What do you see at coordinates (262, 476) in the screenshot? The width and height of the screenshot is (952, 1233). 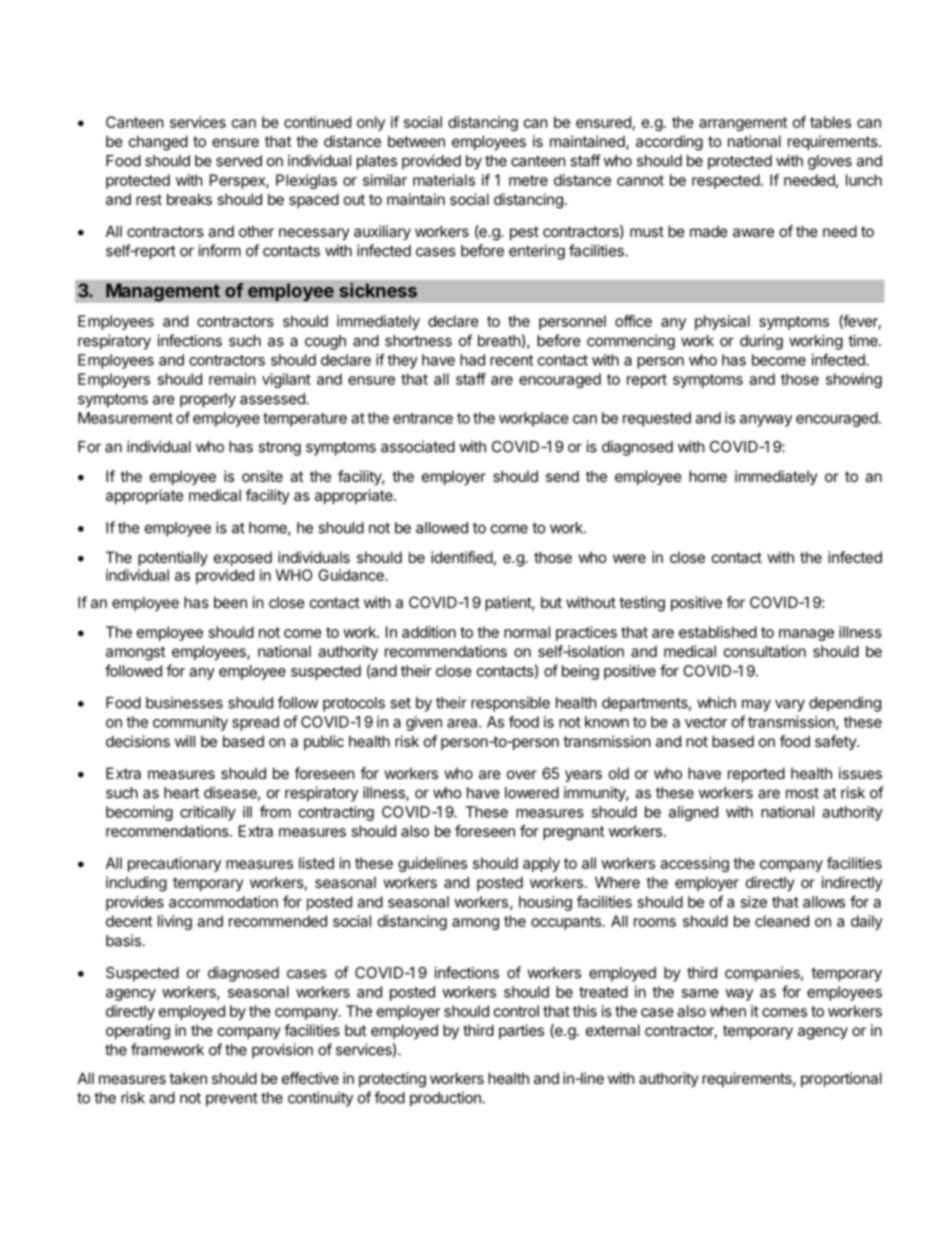 I see `onsite` at bounding box center [262, 476].
